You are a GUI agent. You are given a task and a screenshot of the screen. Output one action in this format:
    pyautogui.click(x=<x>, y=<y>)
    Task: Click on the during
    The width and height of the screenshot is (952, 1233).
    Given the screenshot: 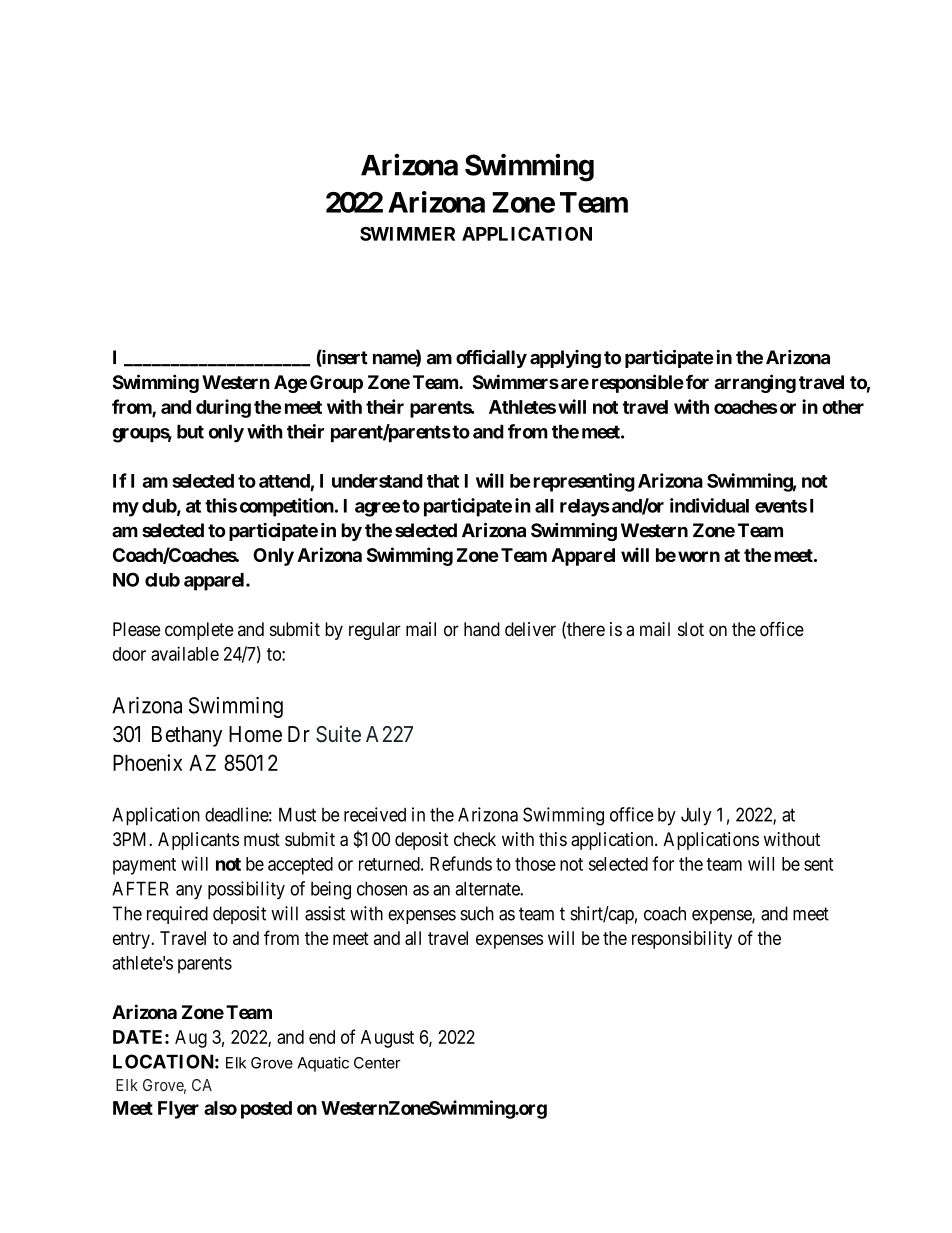 What is the action you would take?
    pyautogui.click(x=223, y=408)
